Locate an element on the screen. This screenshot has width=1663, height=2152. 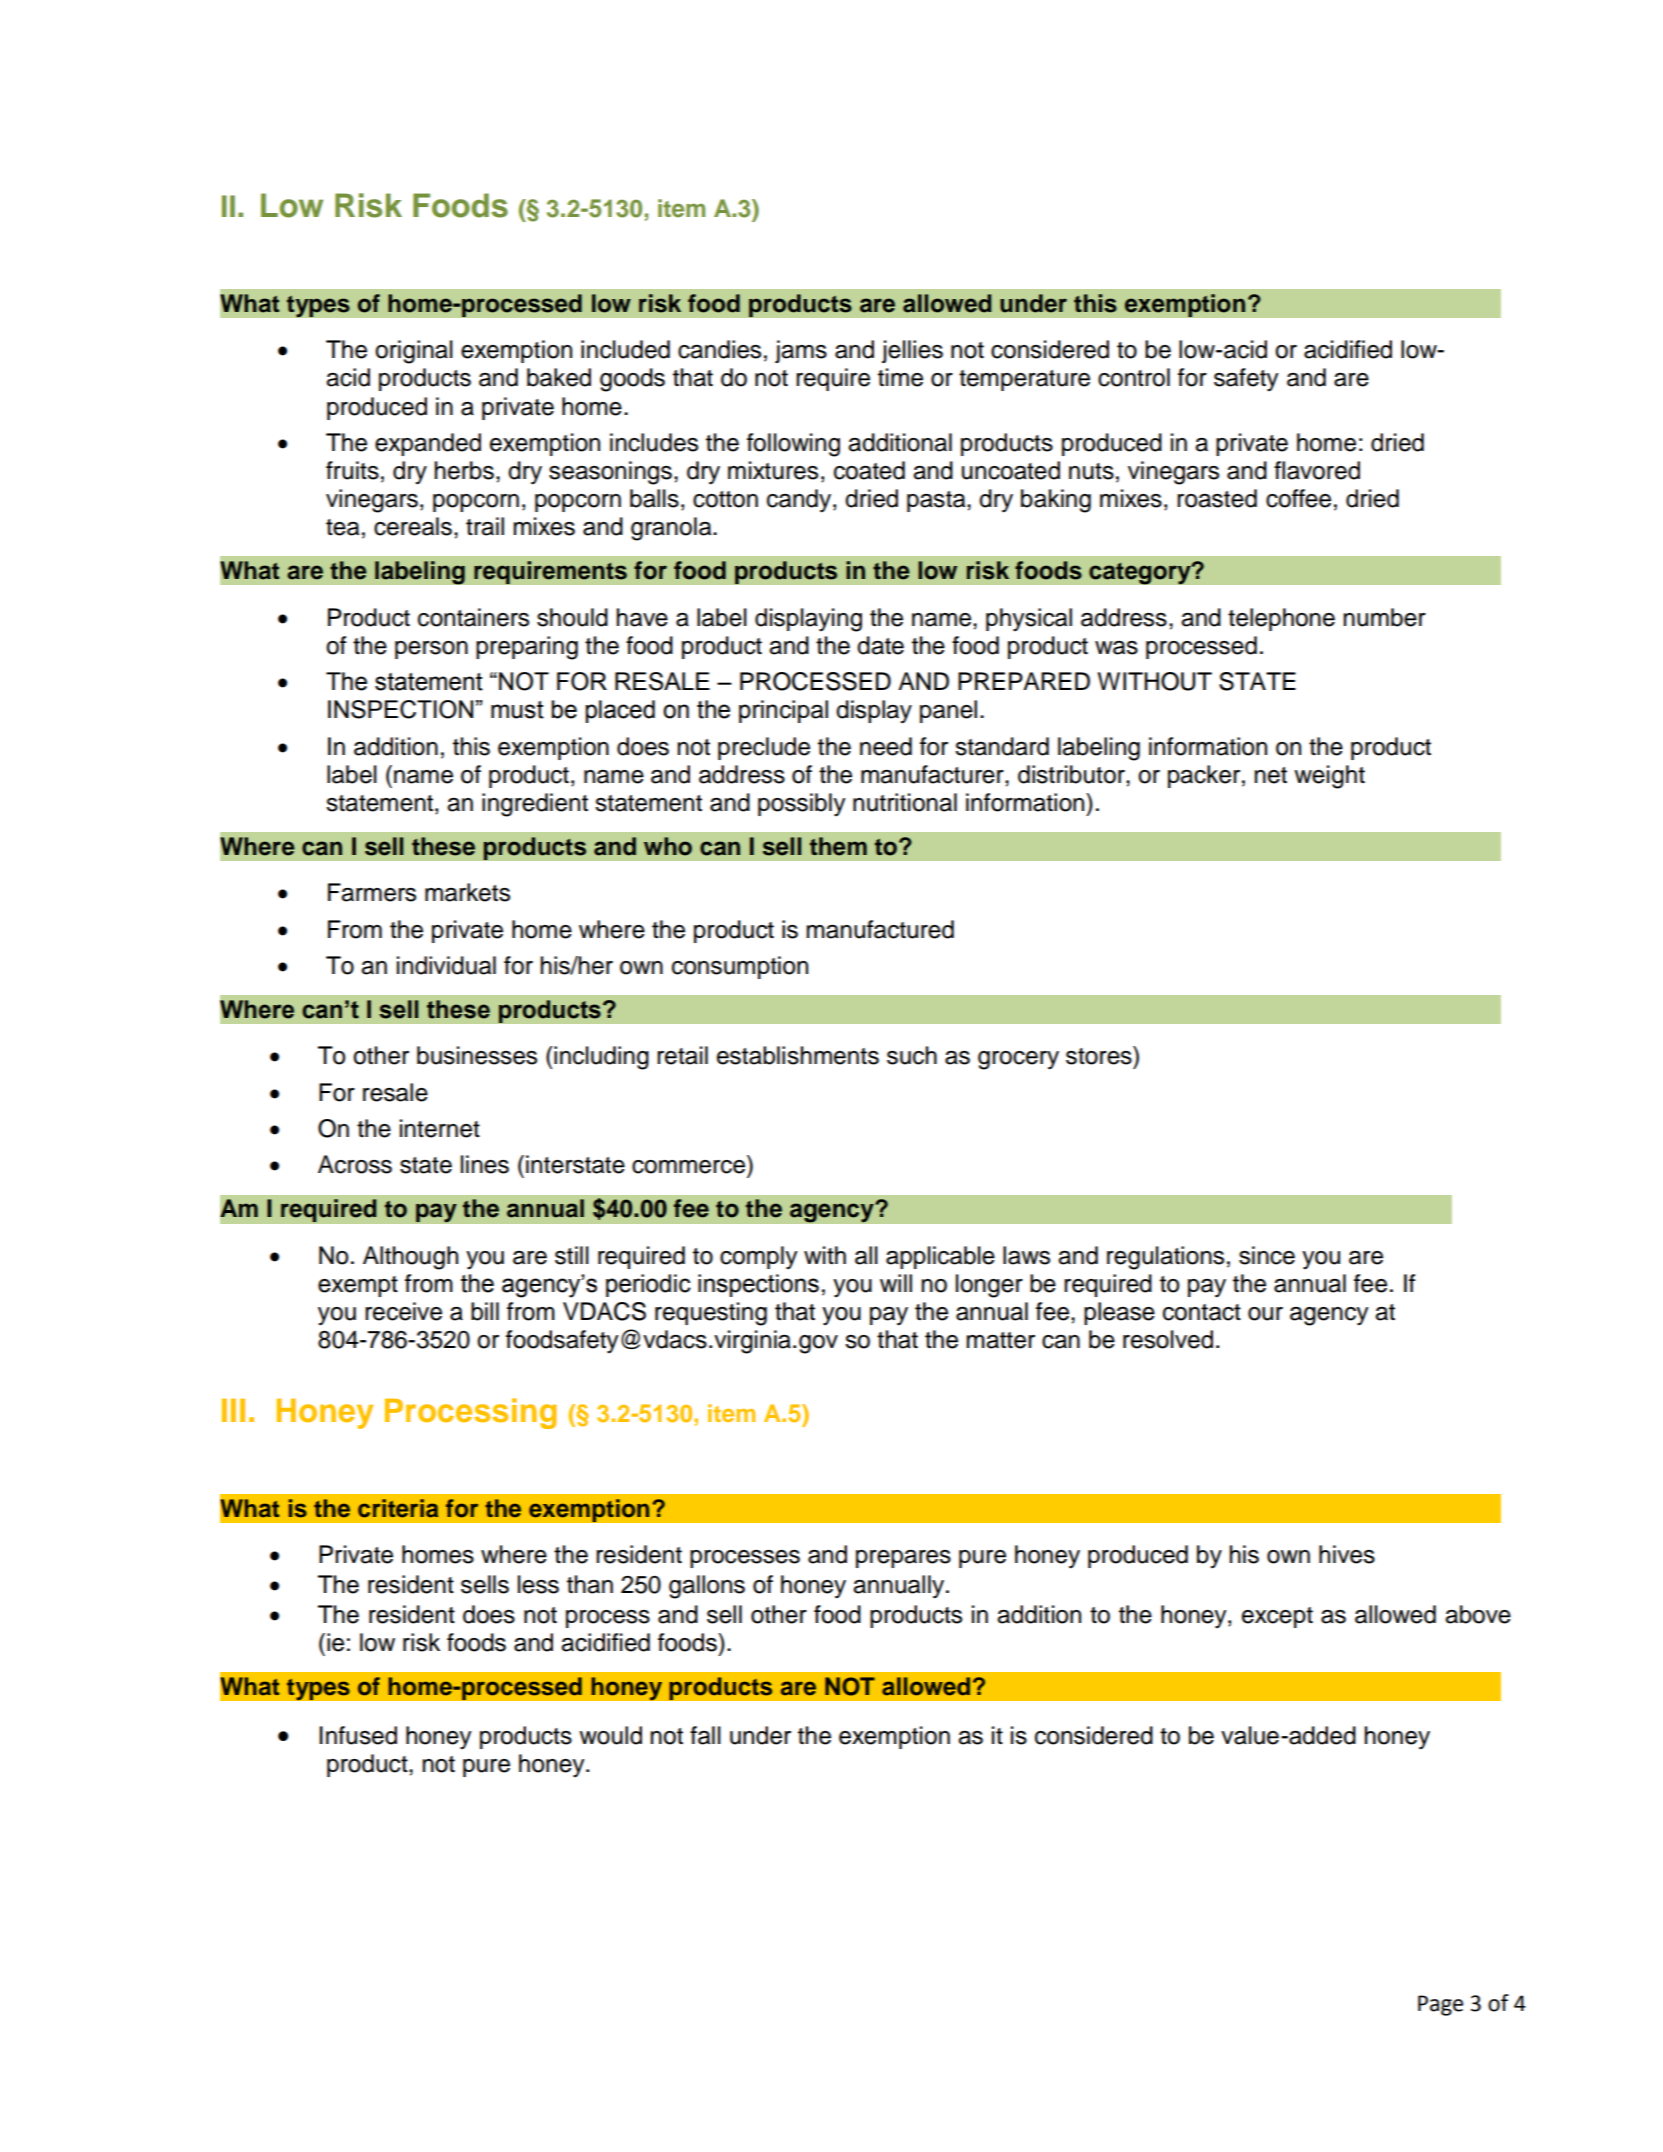
manufactured is located at coordinates (880, 929).
